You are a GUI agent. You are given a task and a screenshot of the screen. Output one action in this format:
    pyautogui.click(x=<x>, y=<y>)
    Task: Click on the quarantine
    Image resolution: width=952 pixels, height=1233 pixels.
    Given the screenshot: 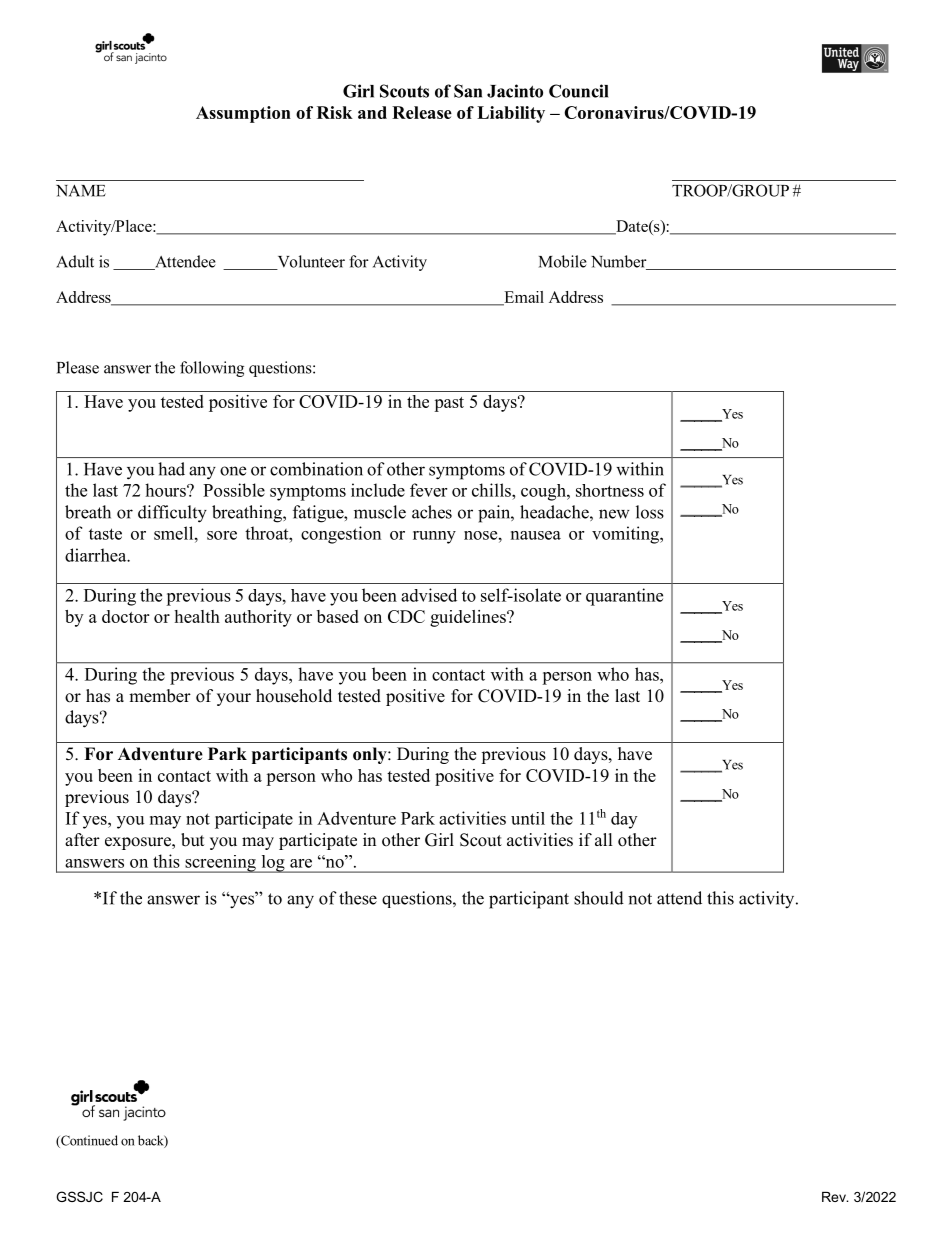 What is the action you would take?
    pyautogui.click(x=624, y=597)
